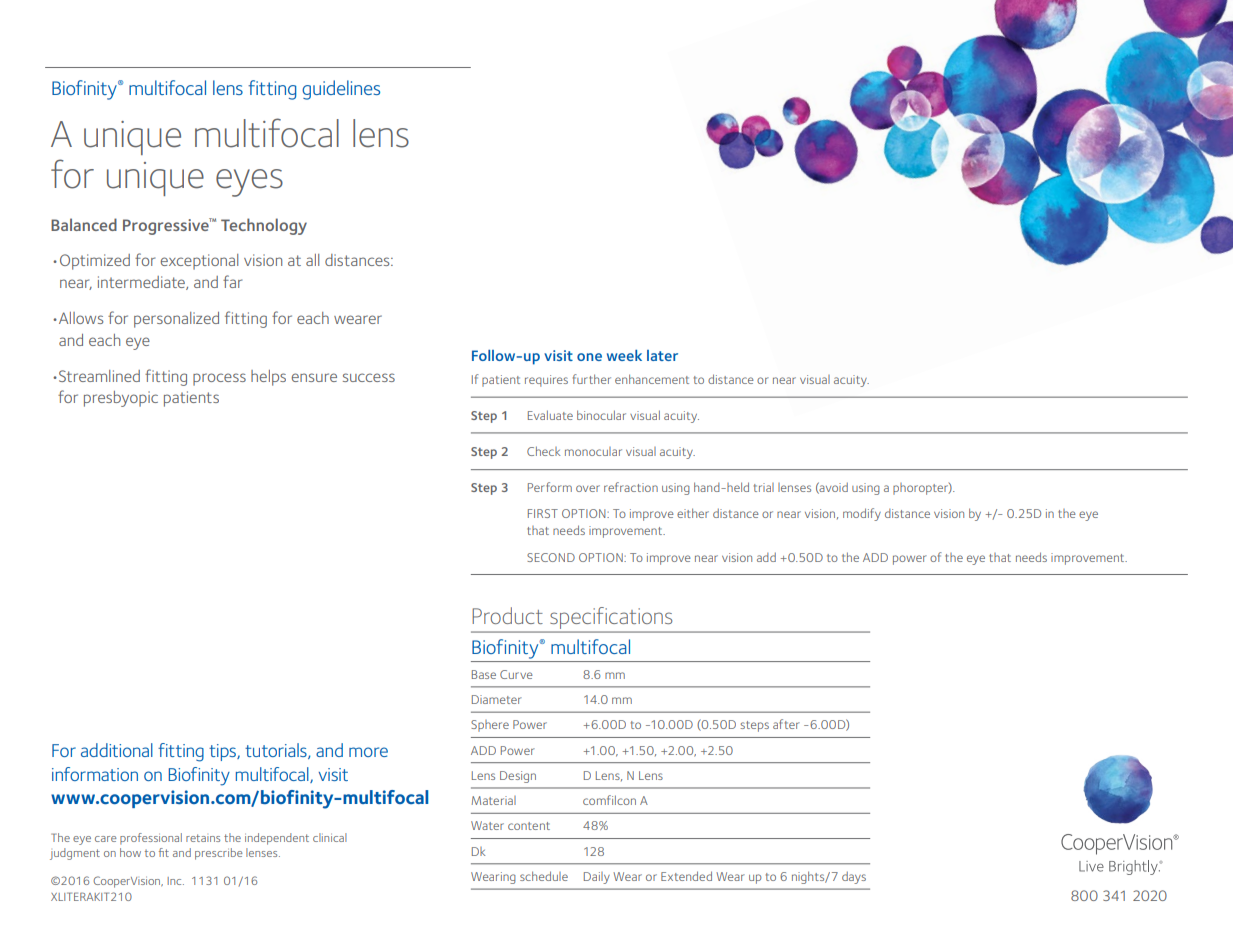 The image size is (1233, 952). I want to click on Water, so click(487, 825).
